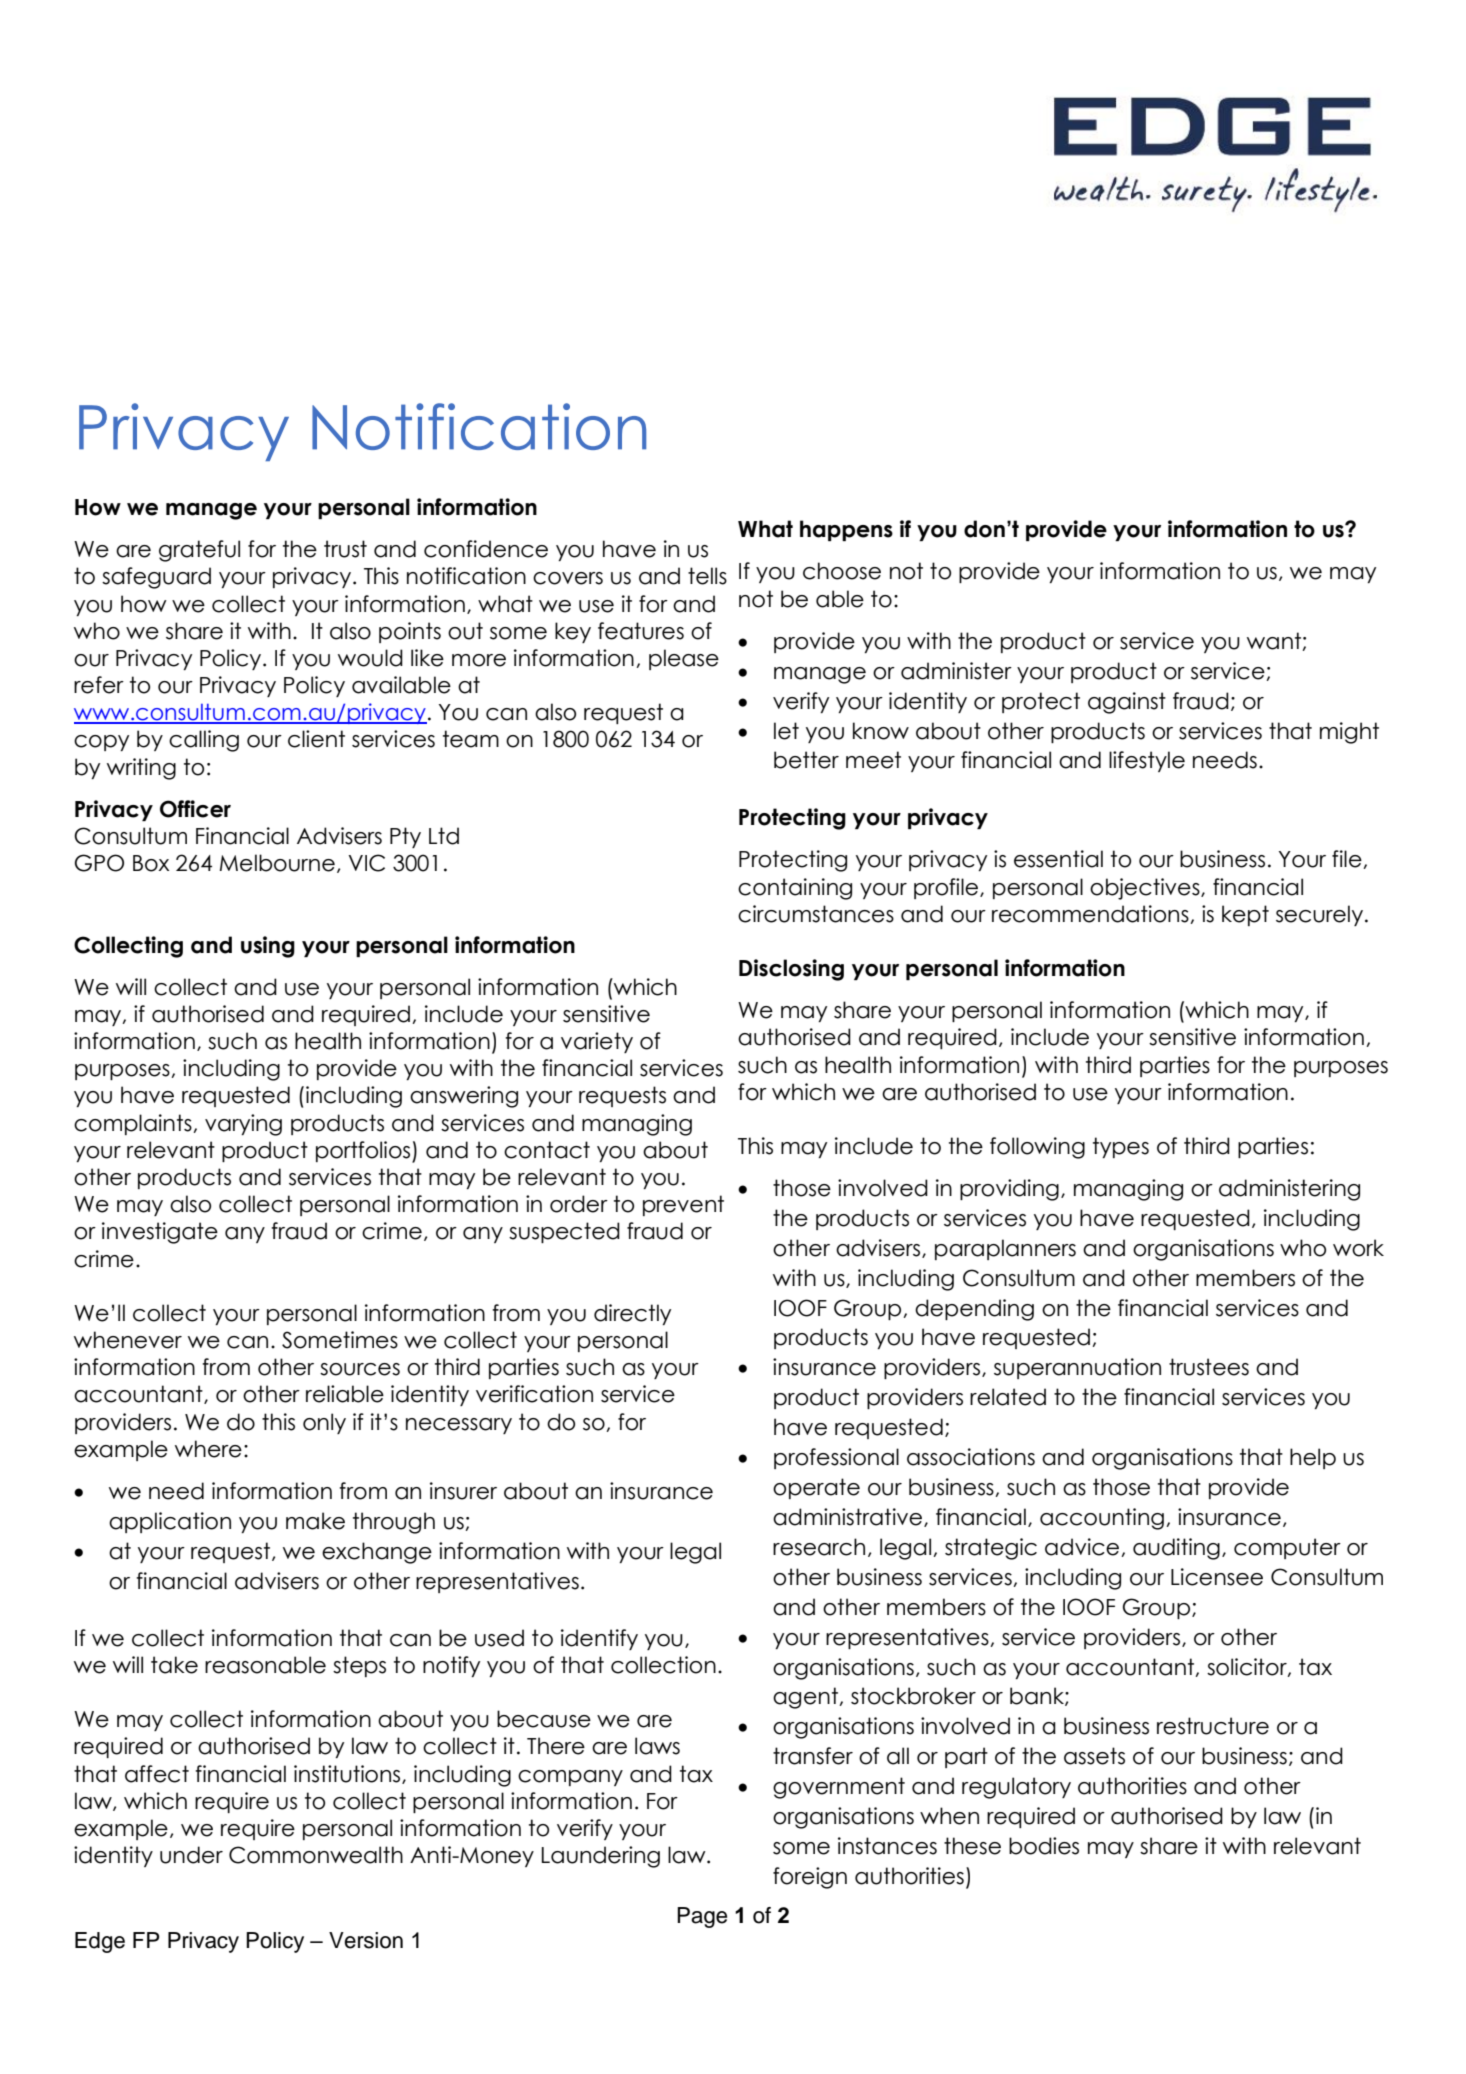 The height and width of the page is (2074, 1466). What do you see at coordinates (707, 576) in the page?
I see `tells` at bounding box center [707, 576].
